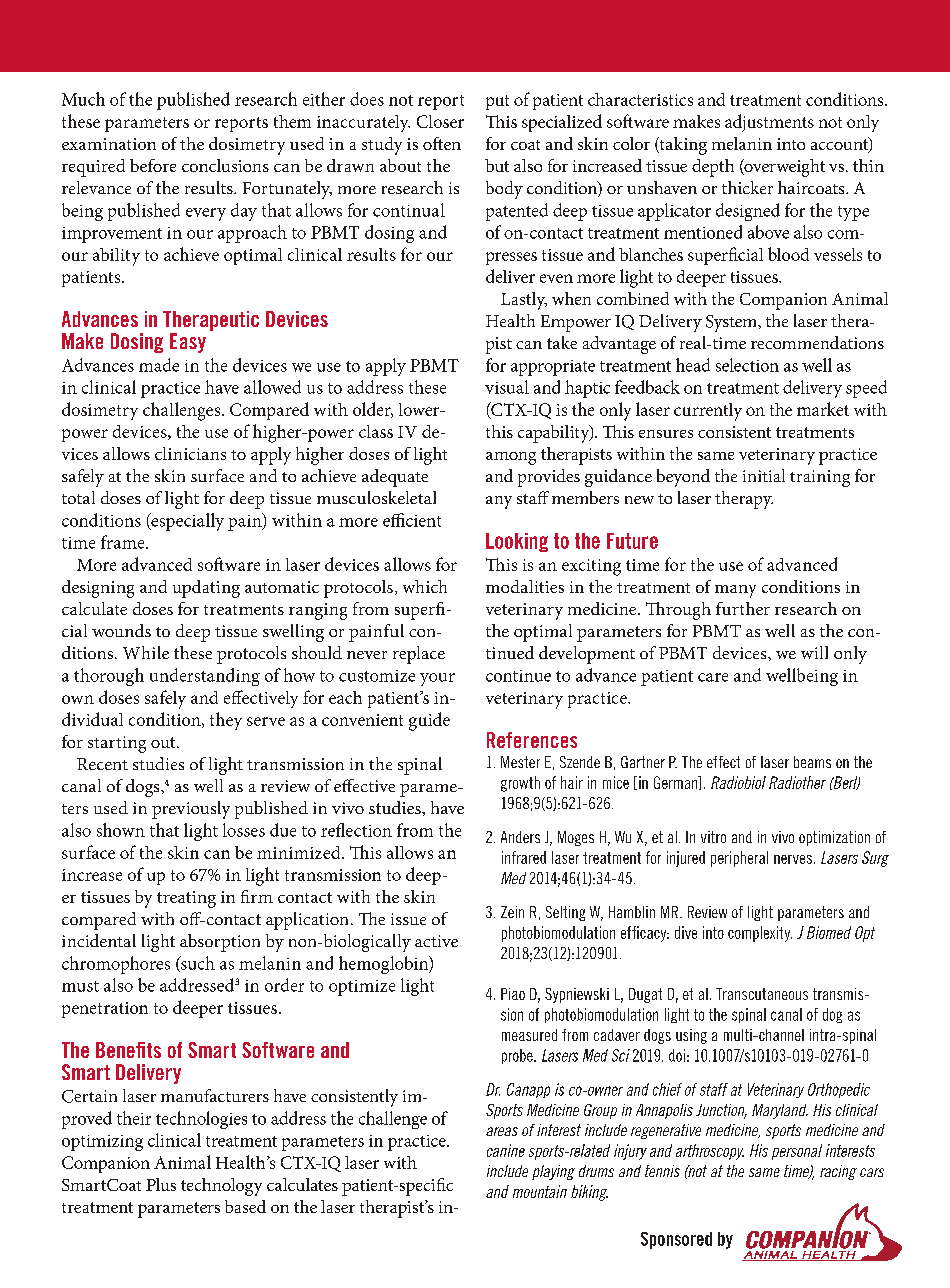 This screenshot has width=950, height=1288. Describe the element at coordinates (764, 475) in the screenshot. I see `initial` at that location.
